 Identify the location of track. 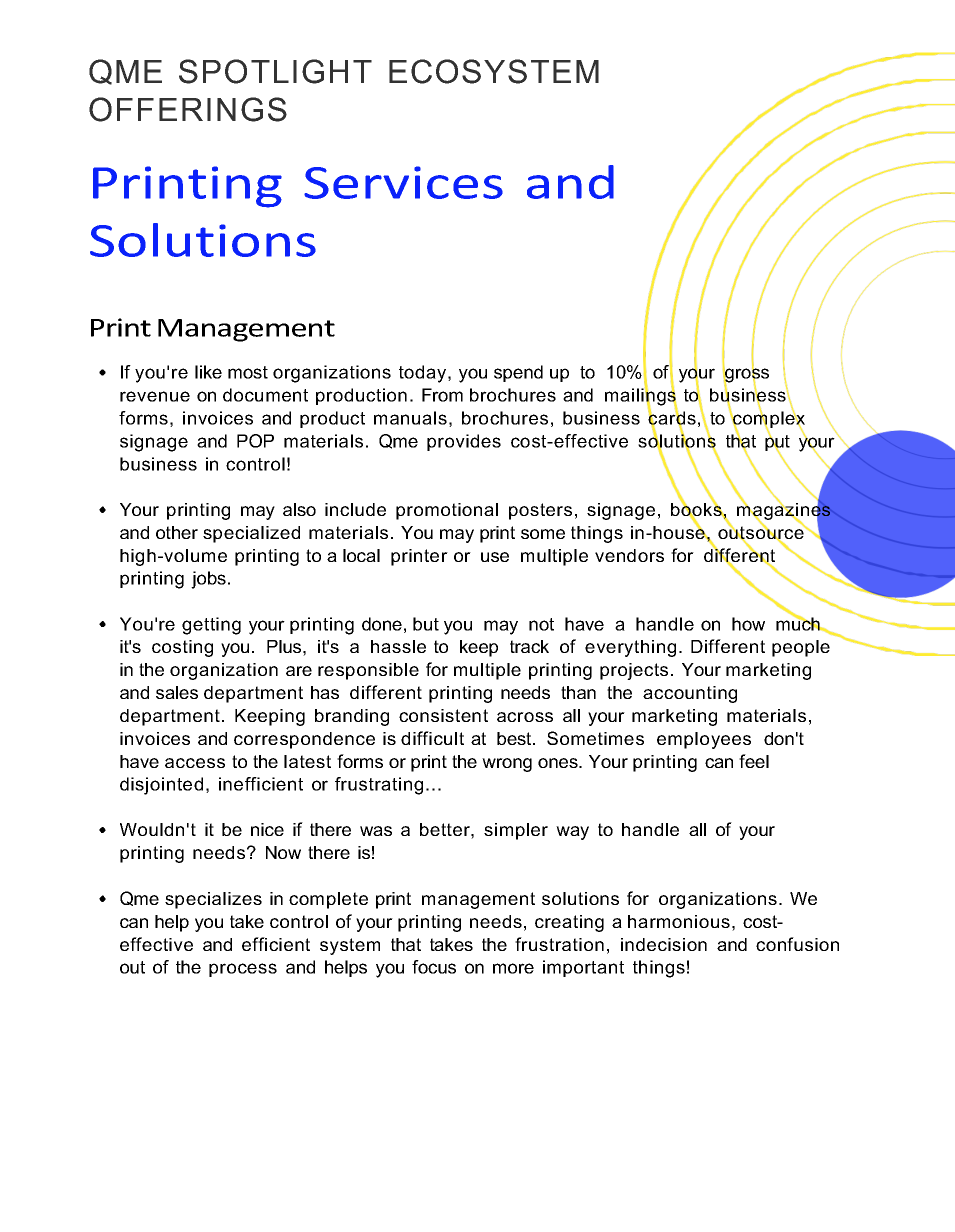
(529, 646).
